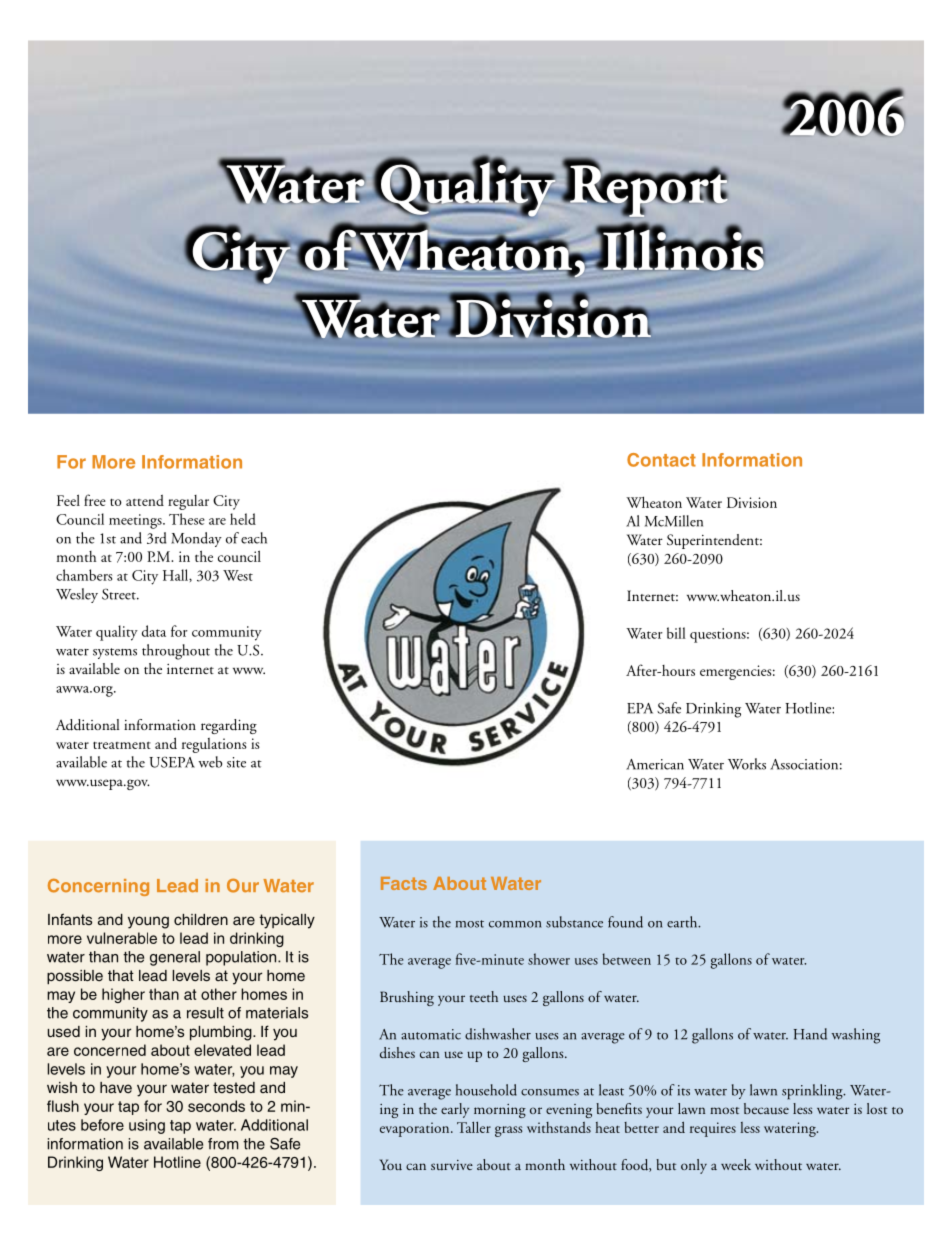 The image size is (952, 1233). I want to click on Works, so click(747, 764).
